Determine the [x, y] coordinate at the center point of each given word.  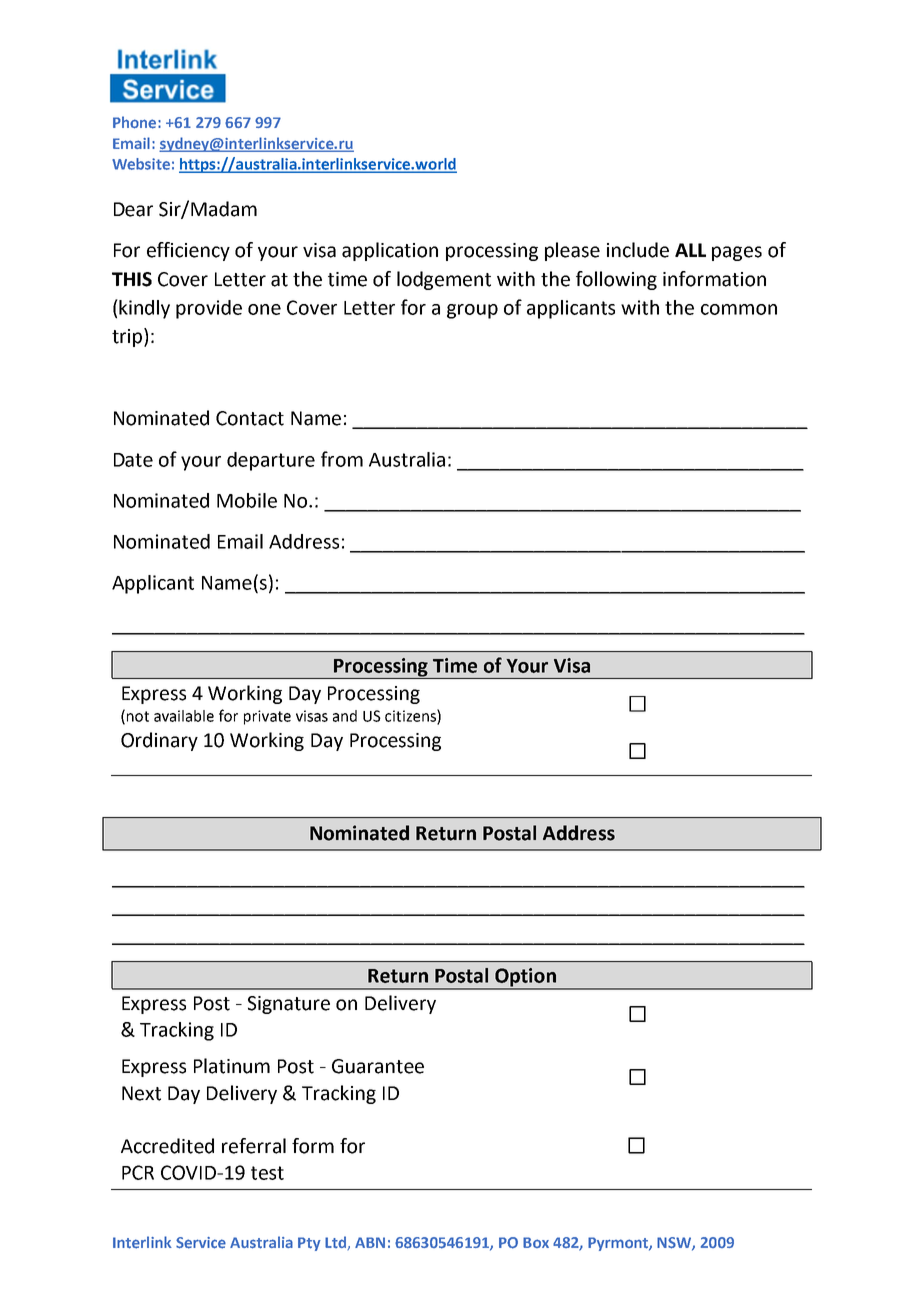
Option [525, 978]
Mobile [247, 500]
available [184, 716]
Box [536, 1242]
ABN [370, 1242]
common [739, 309]
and [345, 716]
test [267, 1173]
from [342, 459]
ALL [690, 250]
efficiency [188, 251]
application [390, 251]
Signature [289, 1005]
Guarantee [378, 1066]
